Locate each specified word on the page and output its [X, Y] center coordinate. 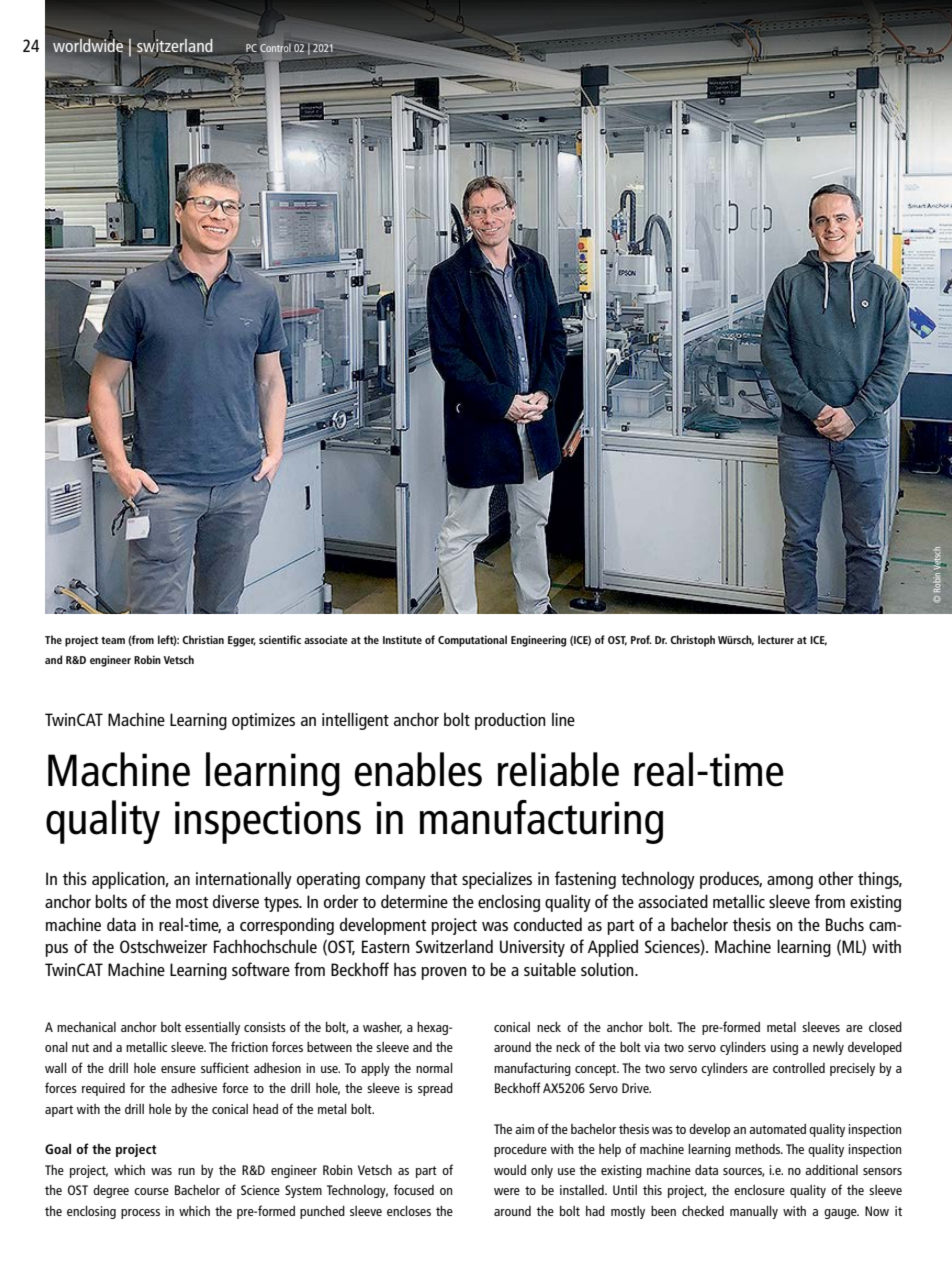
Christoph [692, 641]
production [510, 721]
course [151, 1191]
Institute [402, 640]
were [507, 1191]
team [113, 640]
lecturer [776, 639]
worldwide [88, 45]
